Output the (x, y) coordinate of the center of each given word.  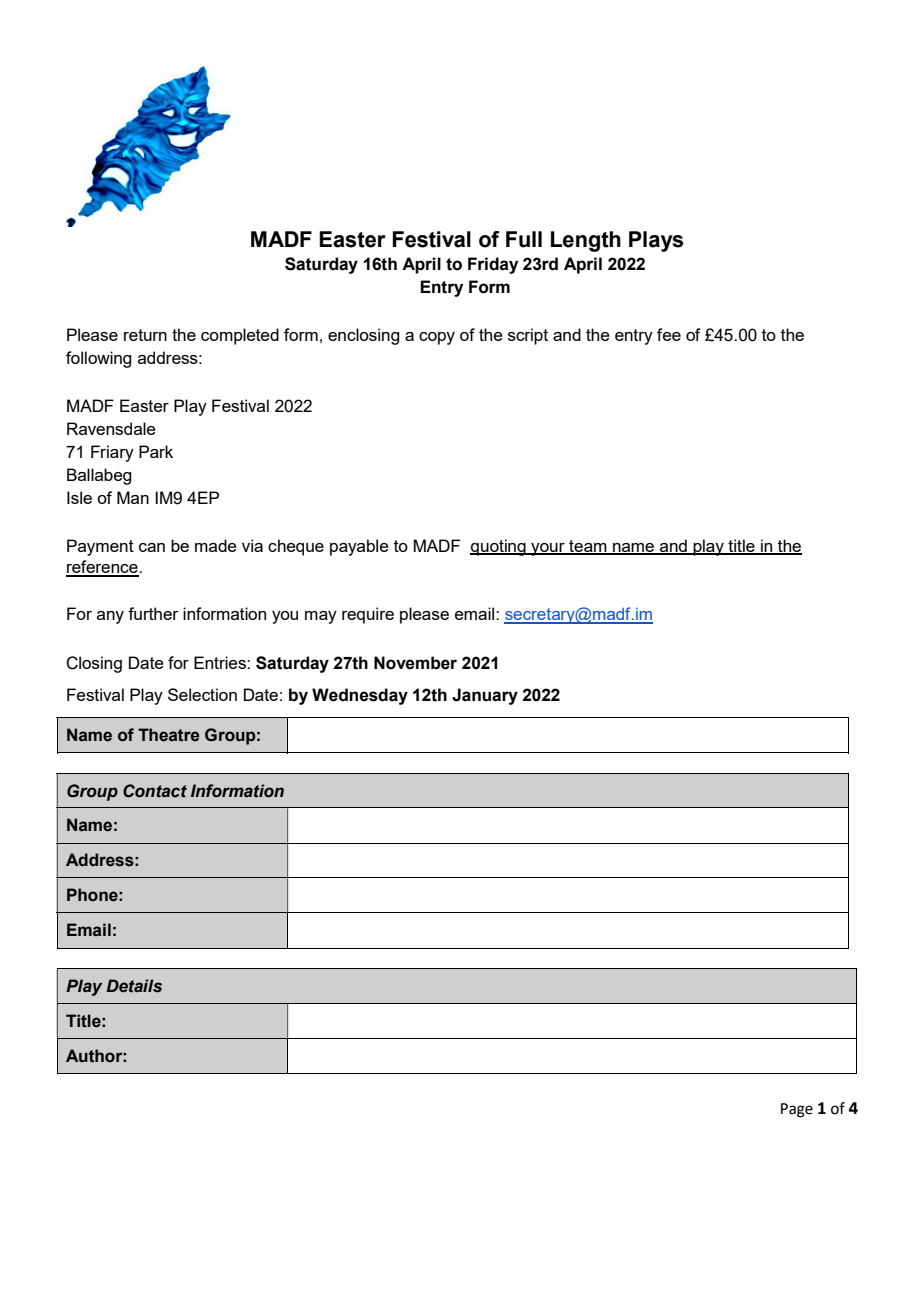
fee (669, 334)
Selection (202, 694)
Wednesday (360, 696)
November (415, 663)
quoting (499, 547)
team (588, 547)
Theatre (169, 735)
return (145, 335)
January (485, 696)
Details (134, 986)
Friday (493, 265)
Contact (155, 791)
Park (156, 451)
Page (797, 1110)
